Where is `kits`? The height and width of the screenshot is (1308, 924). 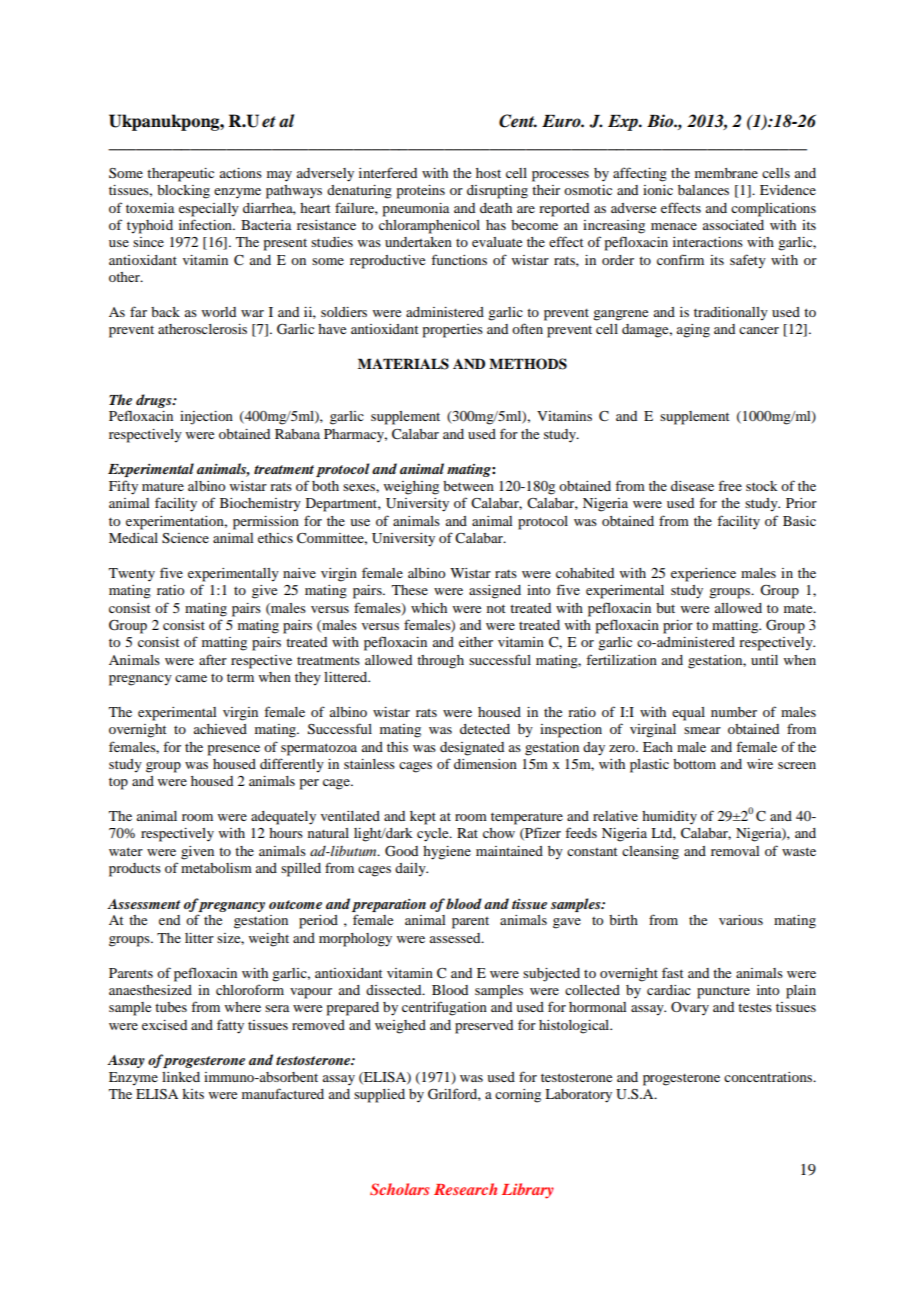 kits is located at coordinates (193, 1094).
